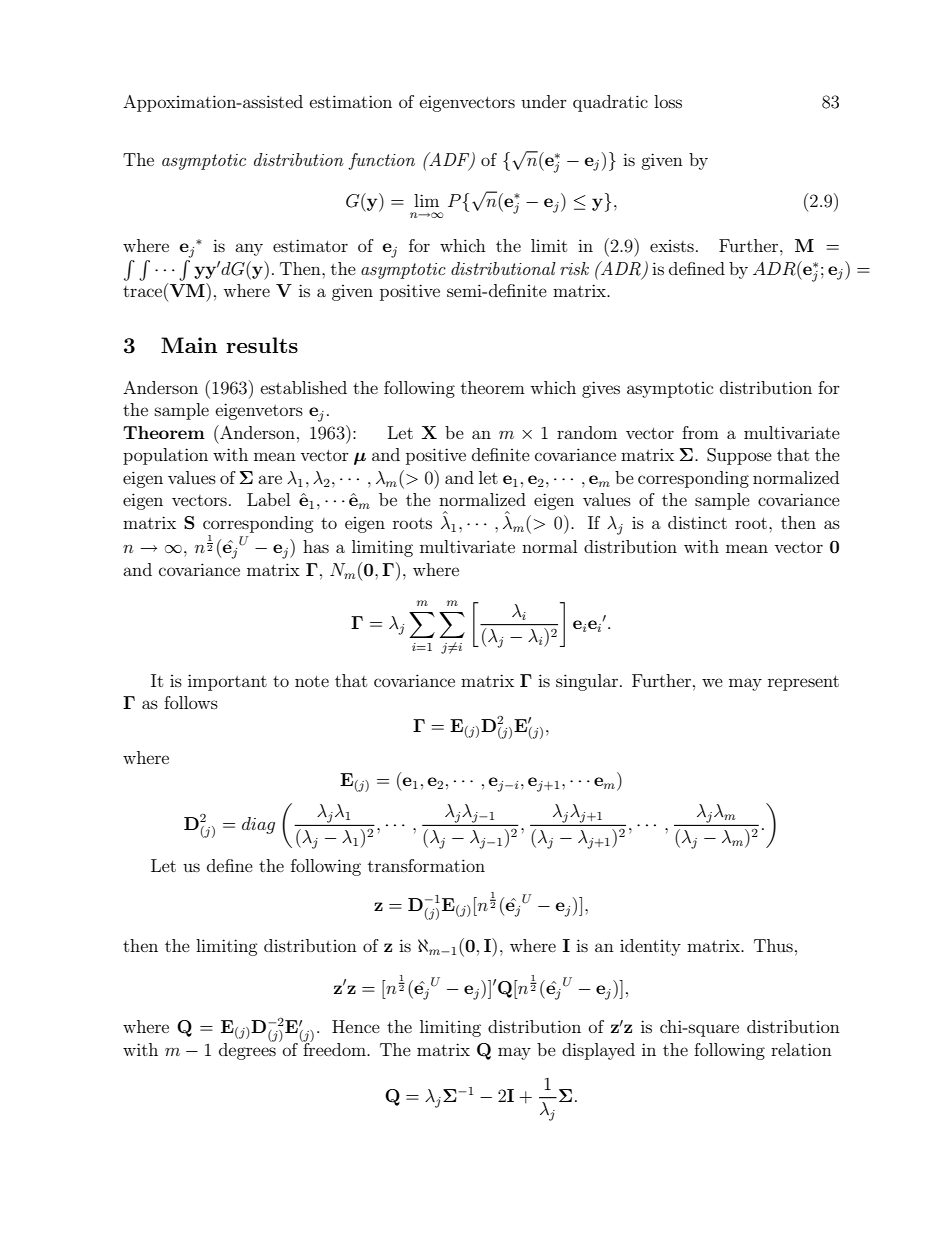 The height and width of the screenshot is (1233, 952). I want to click on estimation, so click(351, 101).
